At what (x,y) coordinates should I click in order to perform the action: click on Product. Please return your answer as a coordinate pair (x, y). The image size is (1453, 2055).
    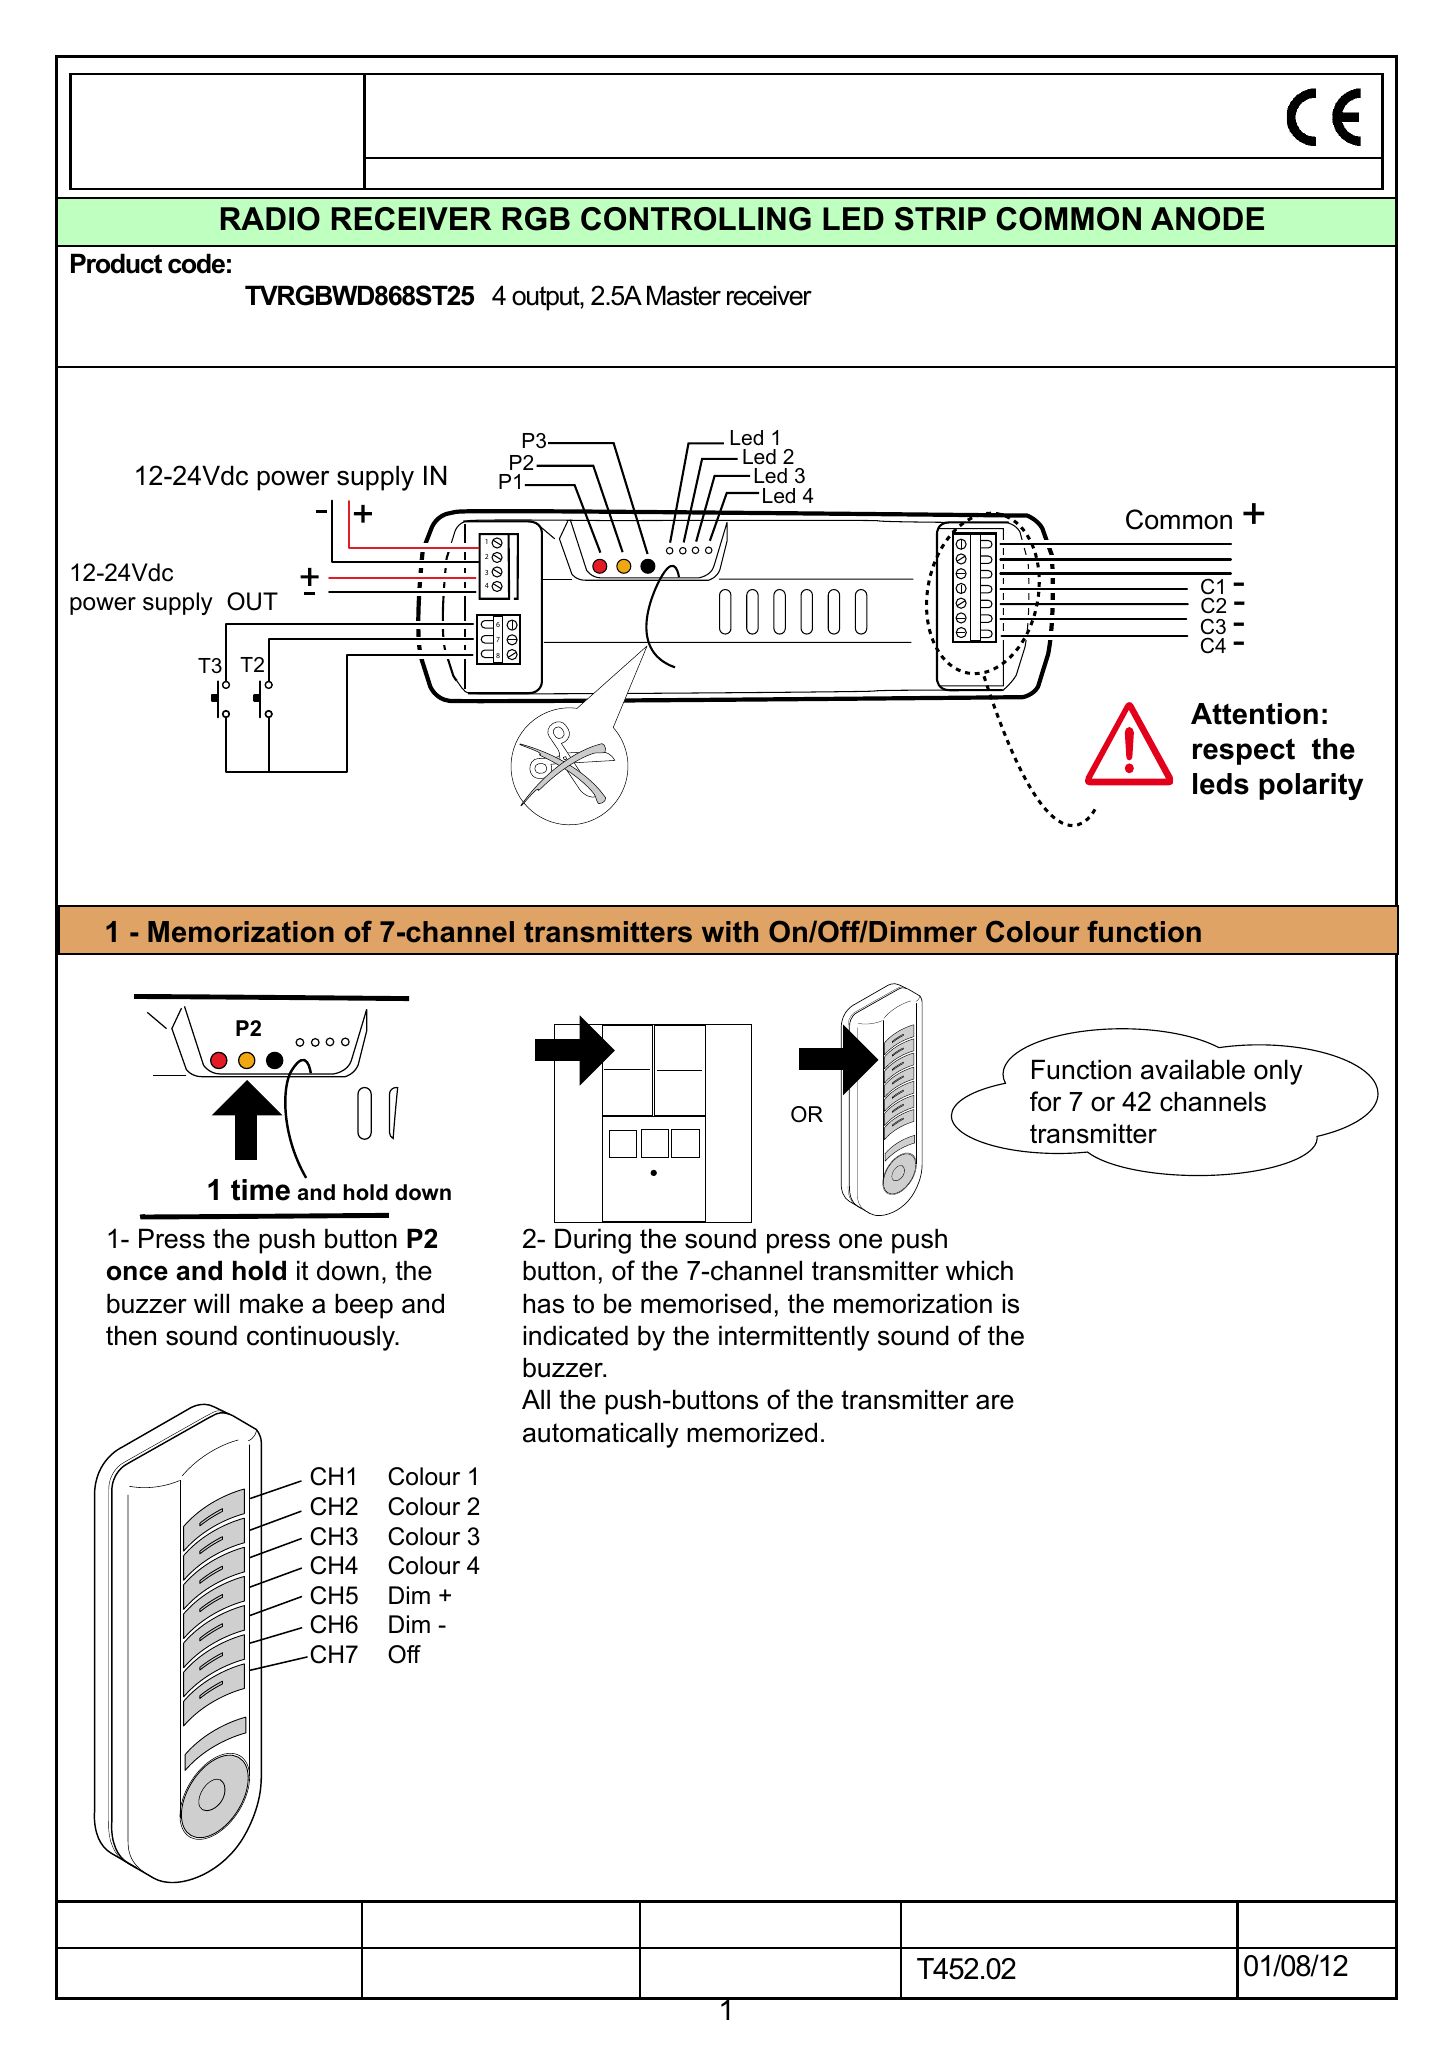
    Looking at the image, I should click on (116, 263).
